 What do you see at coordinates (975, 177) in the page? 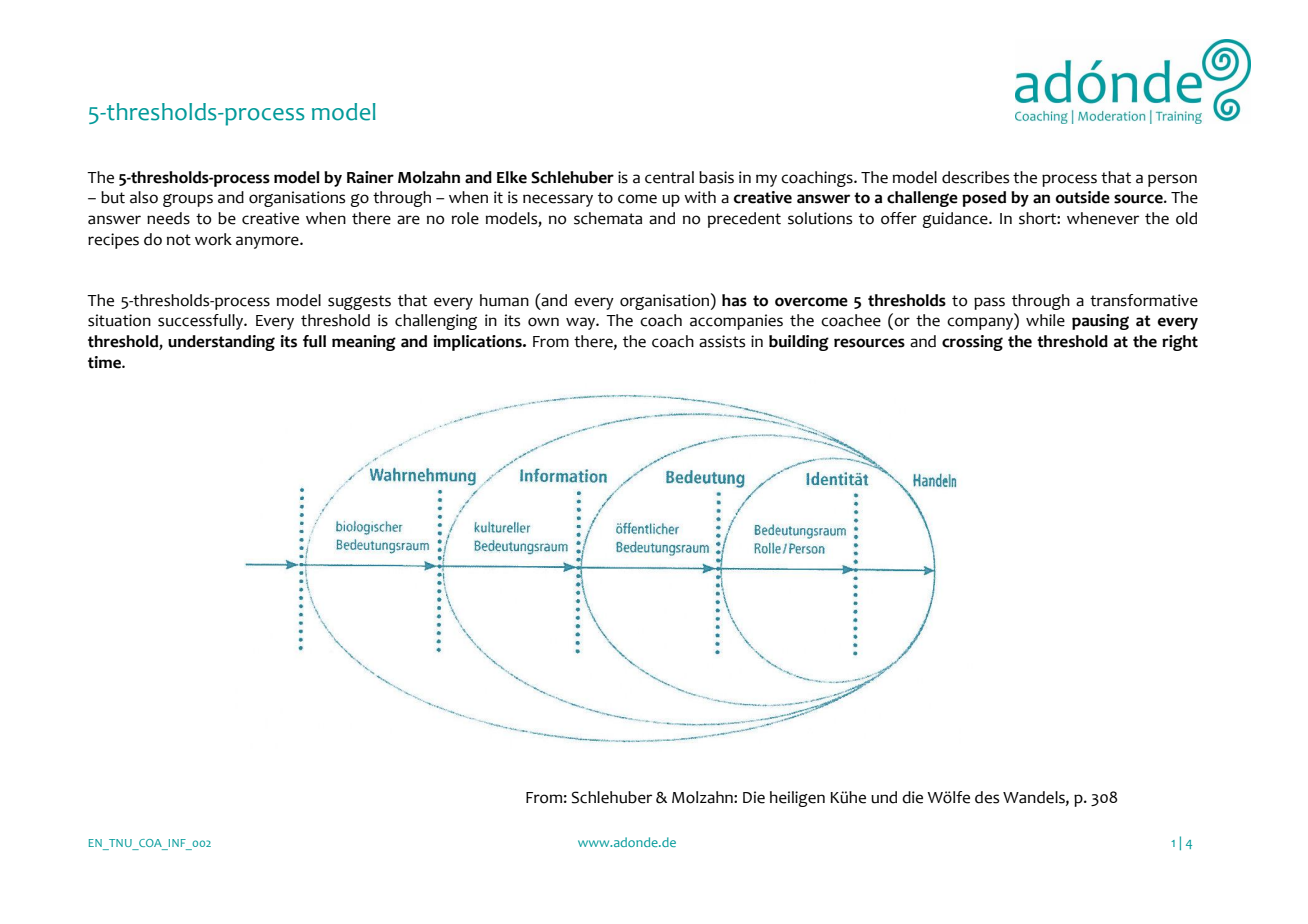
I see `describes` at bounding box center [975, 177].
